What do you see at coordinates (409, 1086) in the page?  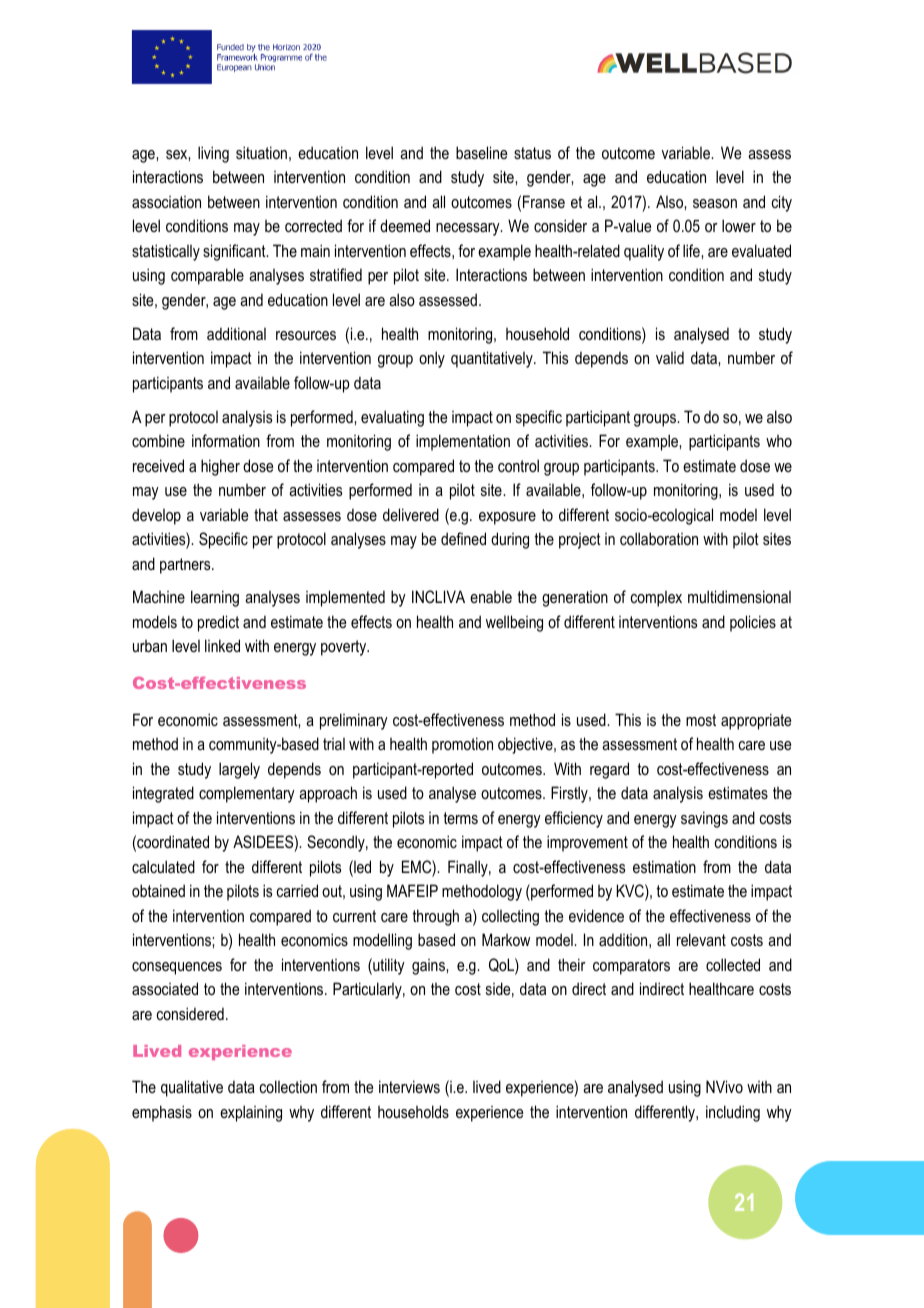 I see `interviews` at bounding box center [409, 1086].
